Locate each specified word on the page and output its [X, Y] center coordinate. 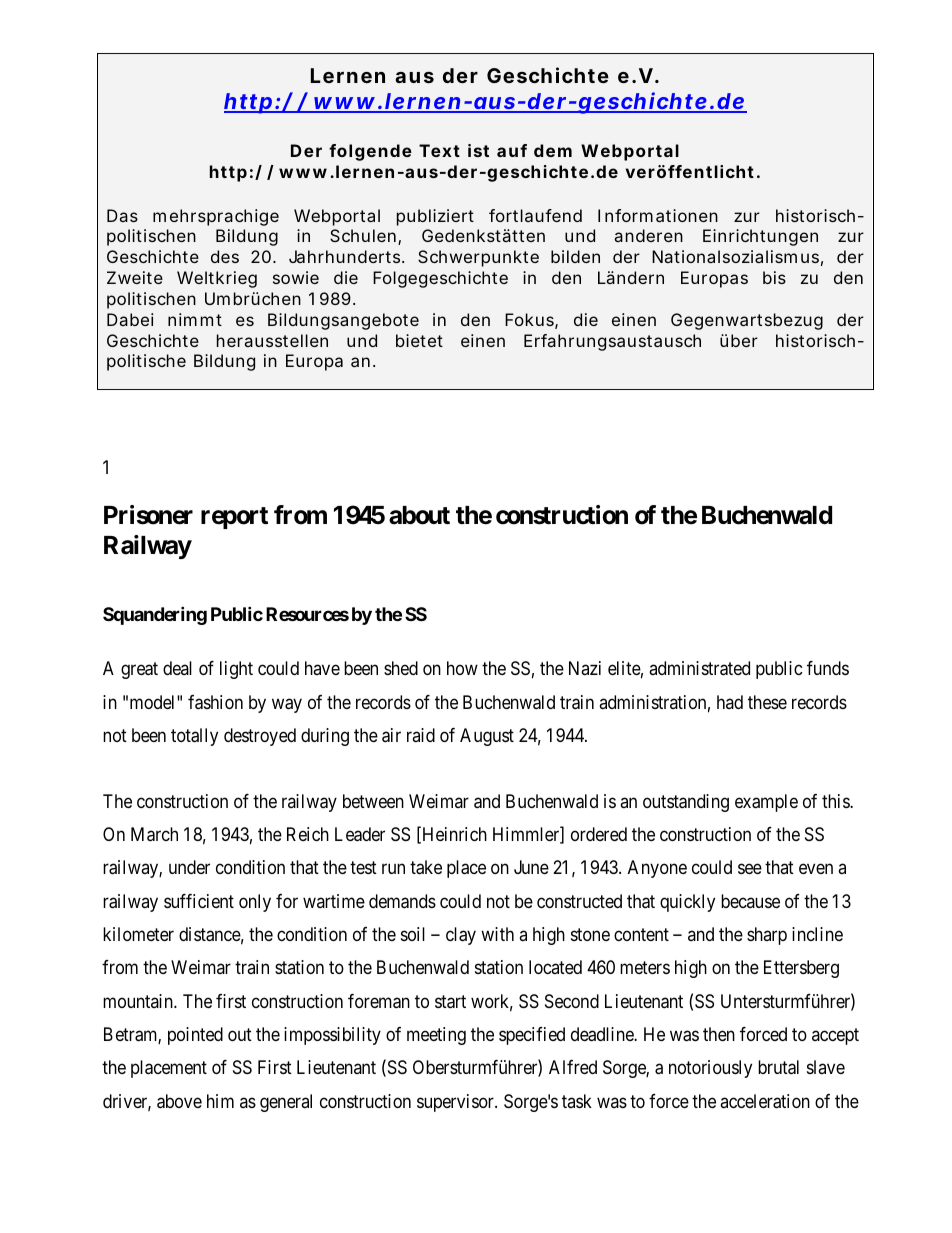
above [179, 1101]
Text [439, 150]
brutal [778, 1067]
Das [122, 215]
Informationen [658, 215]
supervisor [456, 1103]
